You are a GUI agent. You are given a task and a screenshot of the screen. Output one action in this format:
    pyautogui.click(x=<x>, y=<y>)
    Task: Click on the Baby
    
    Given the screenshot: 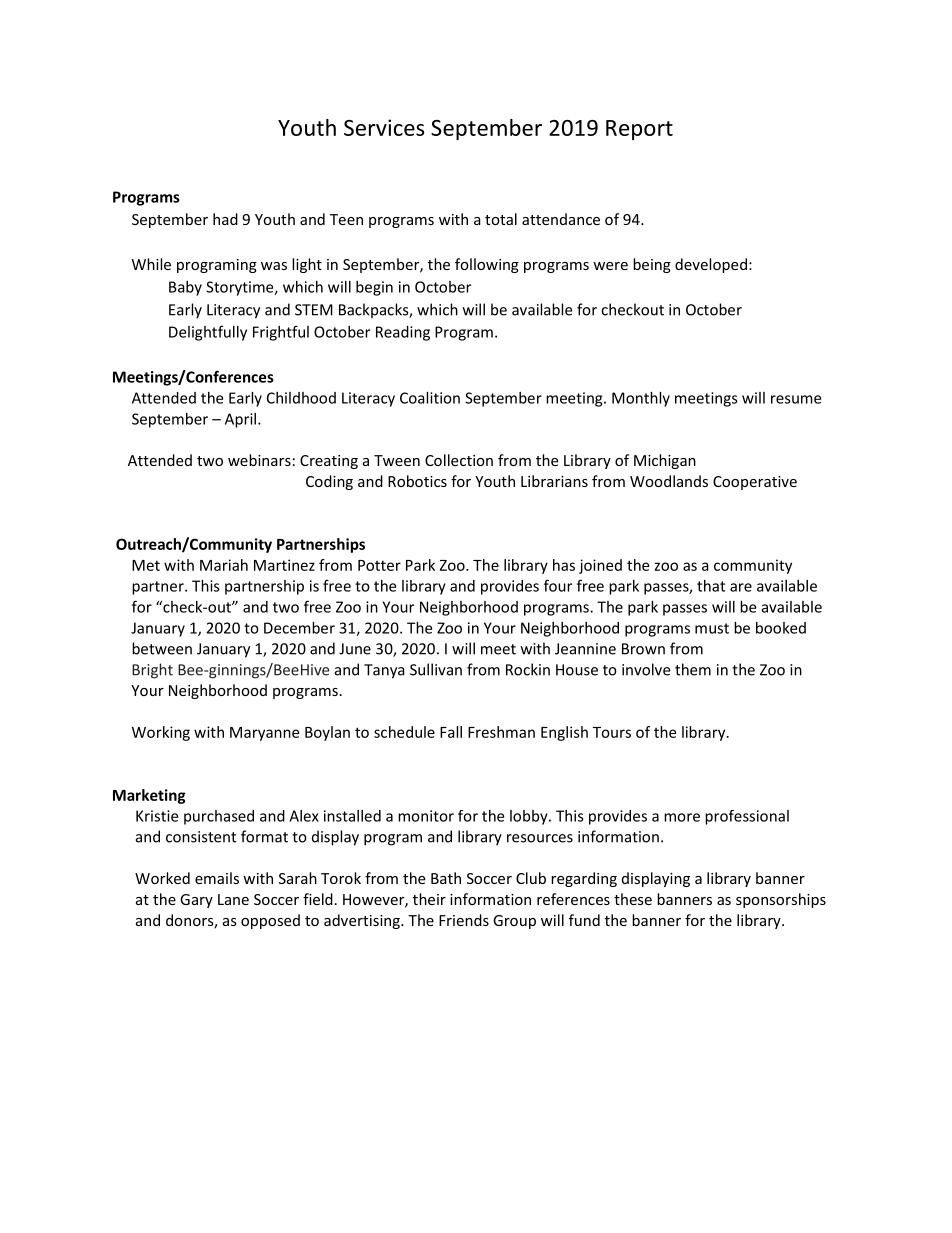 What is the action you would take?
    pyautogui.click(x=185, y=288)
